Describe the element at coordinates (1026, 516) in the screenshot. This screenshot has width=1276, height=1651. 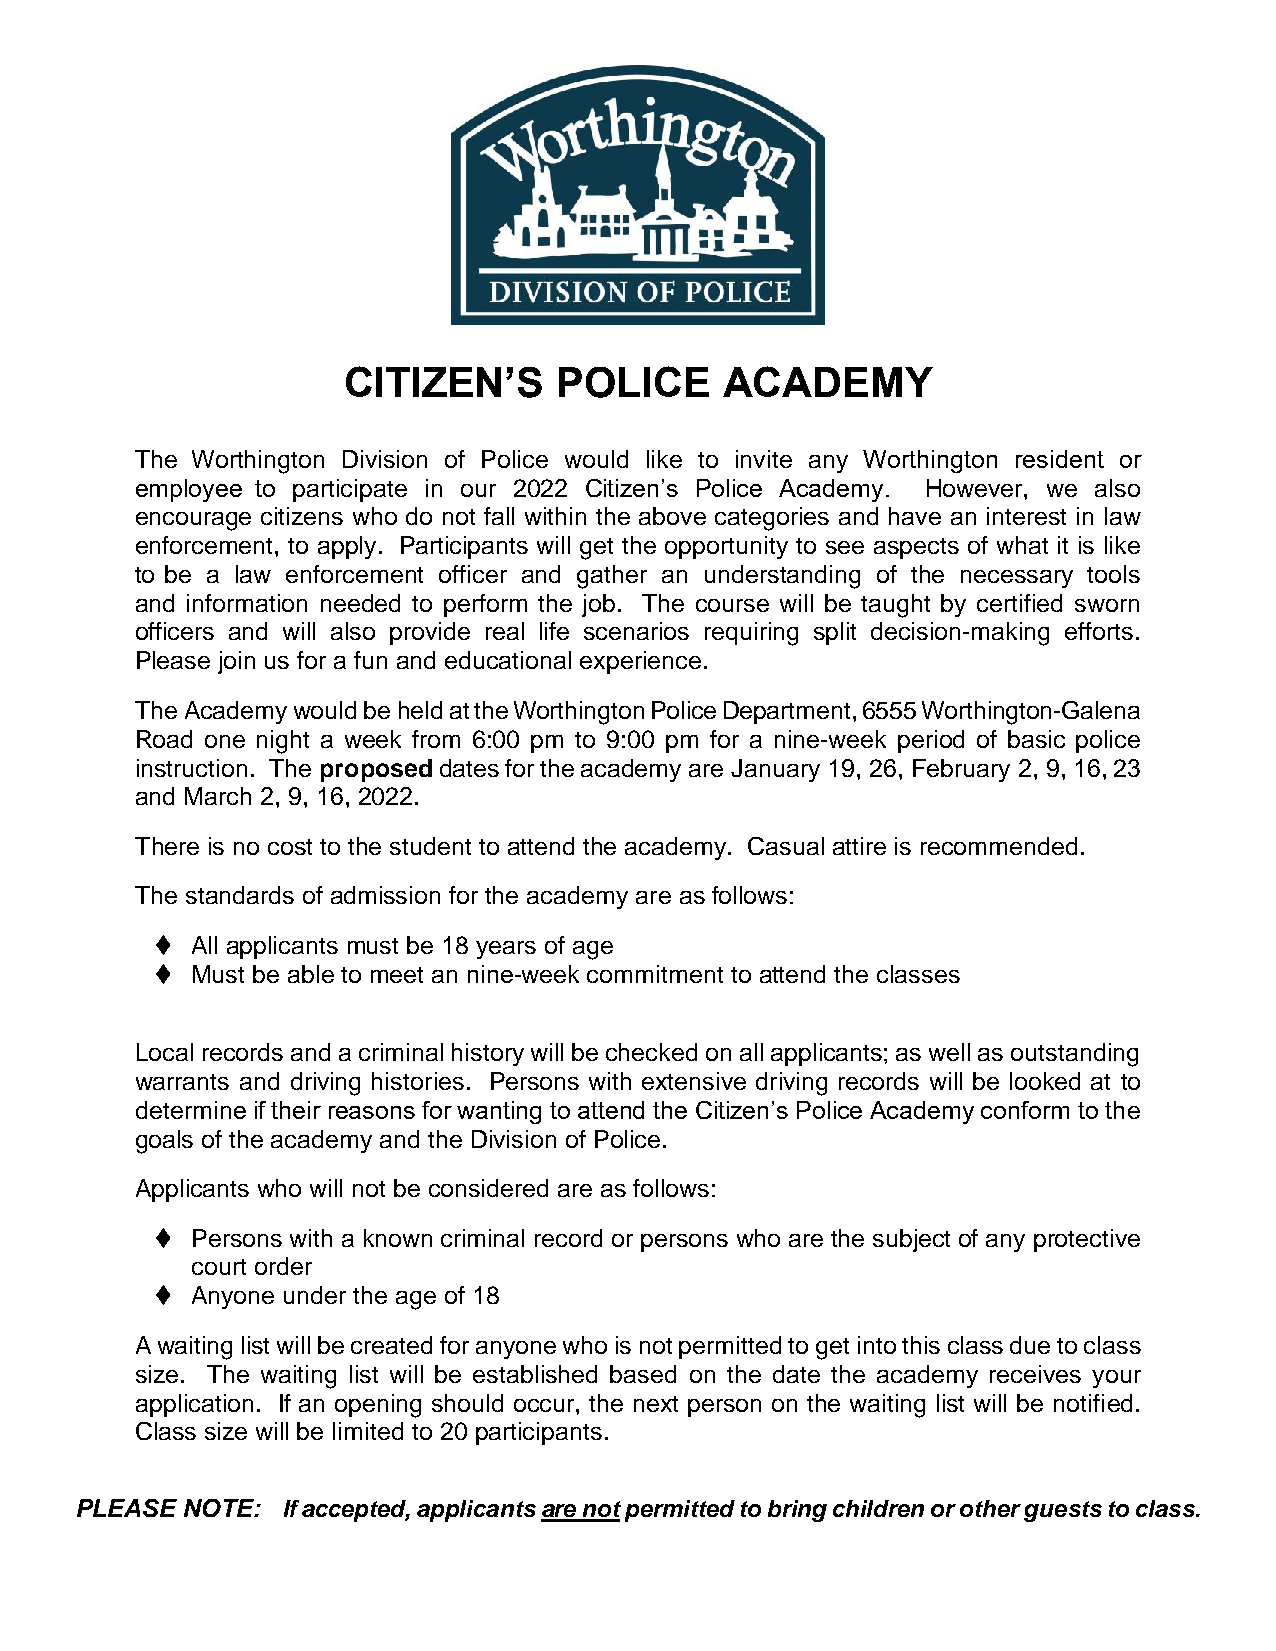
I see `interest` at that location.
